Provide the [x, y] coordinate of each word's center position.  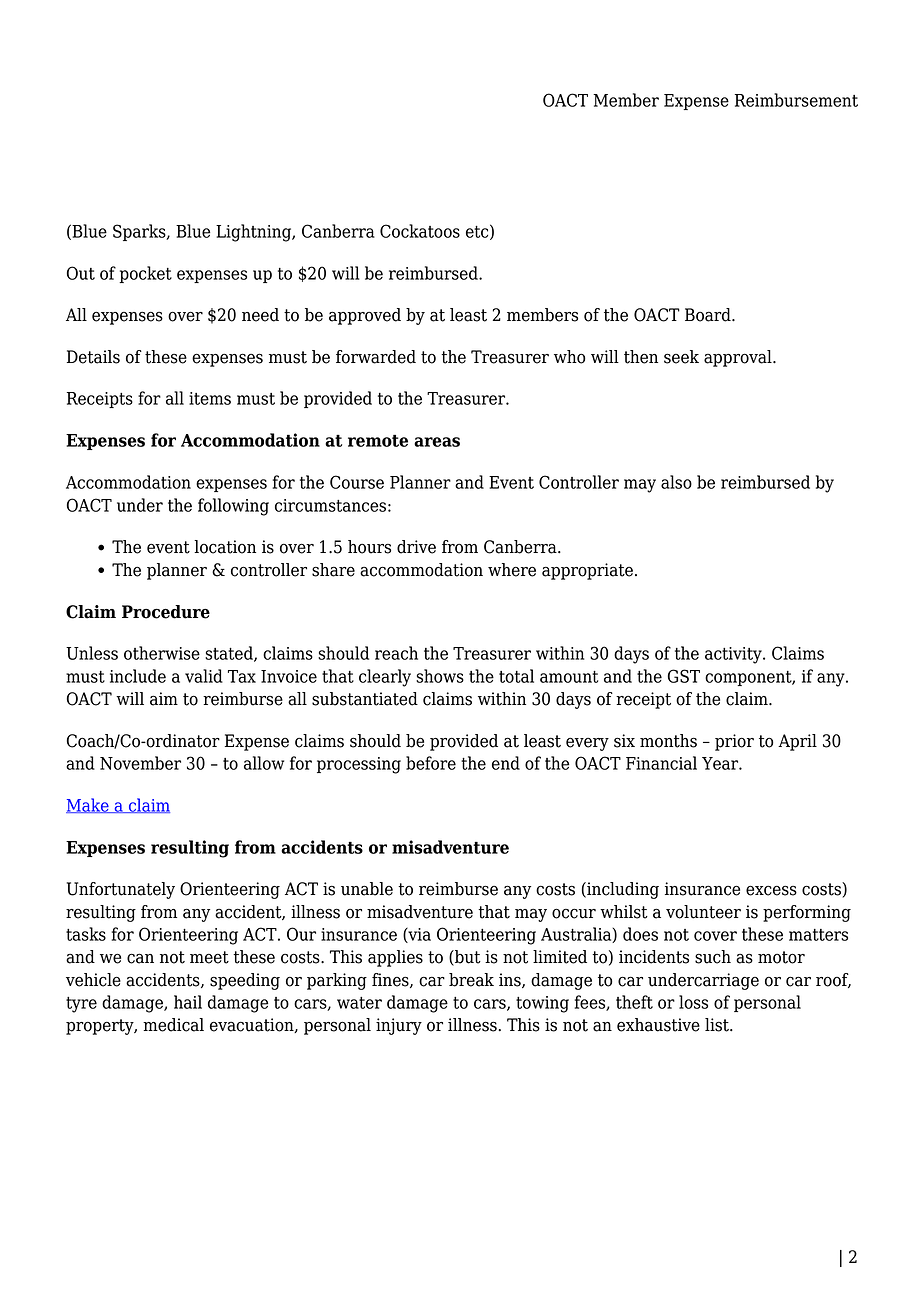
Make [88, 805]
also [676, 482]
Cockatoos [420, 231]
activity [734, 655]
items [210, 398]
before [431, 763]
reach [396, 653]
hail [188, 1002]
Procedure [166, 612]
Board [709, 315]
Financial [661, 763]
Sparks [140, 232]
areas [437, 442]
